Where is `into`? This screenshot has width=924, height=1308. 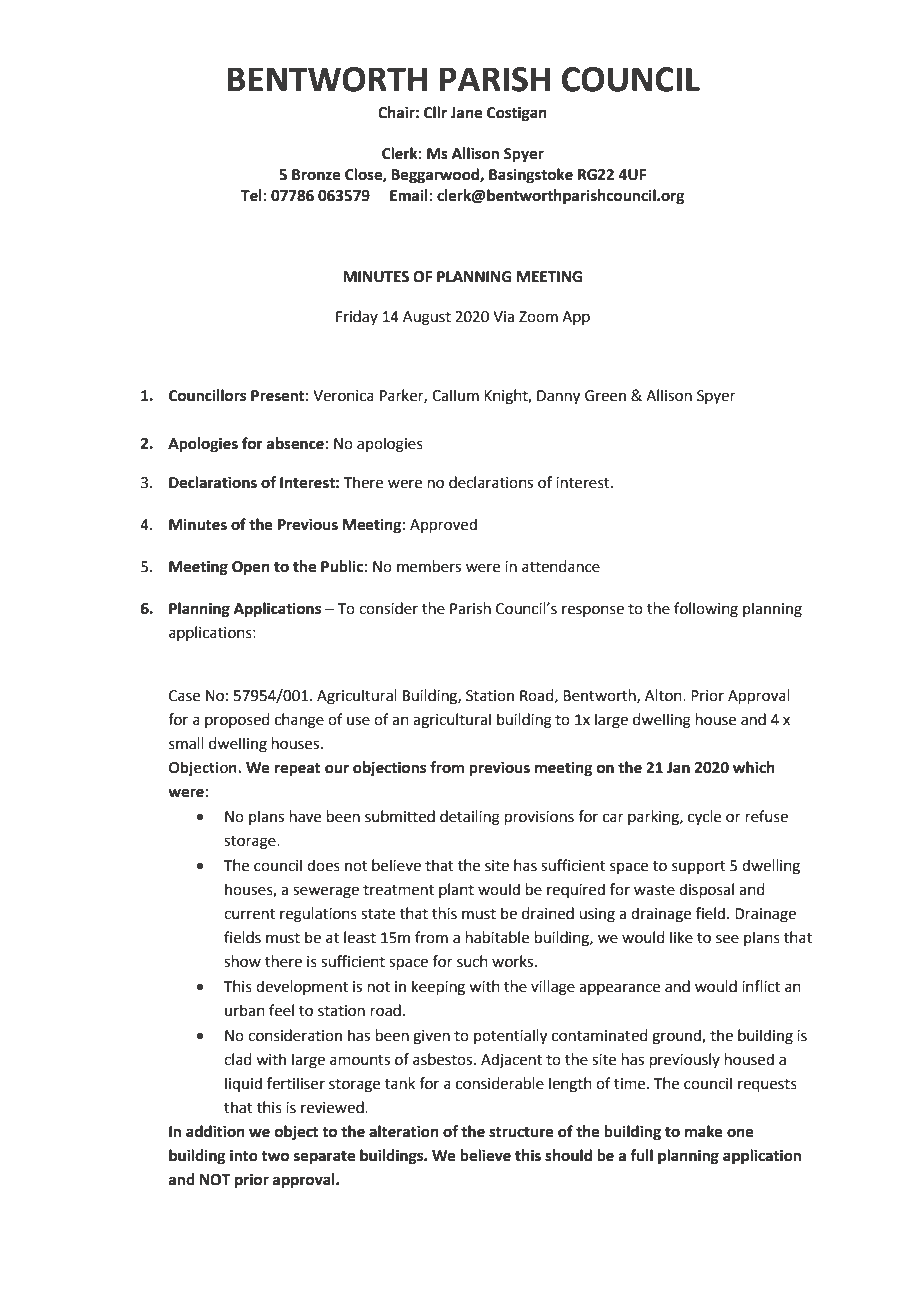 into is located at coordinates (244, 1155).
